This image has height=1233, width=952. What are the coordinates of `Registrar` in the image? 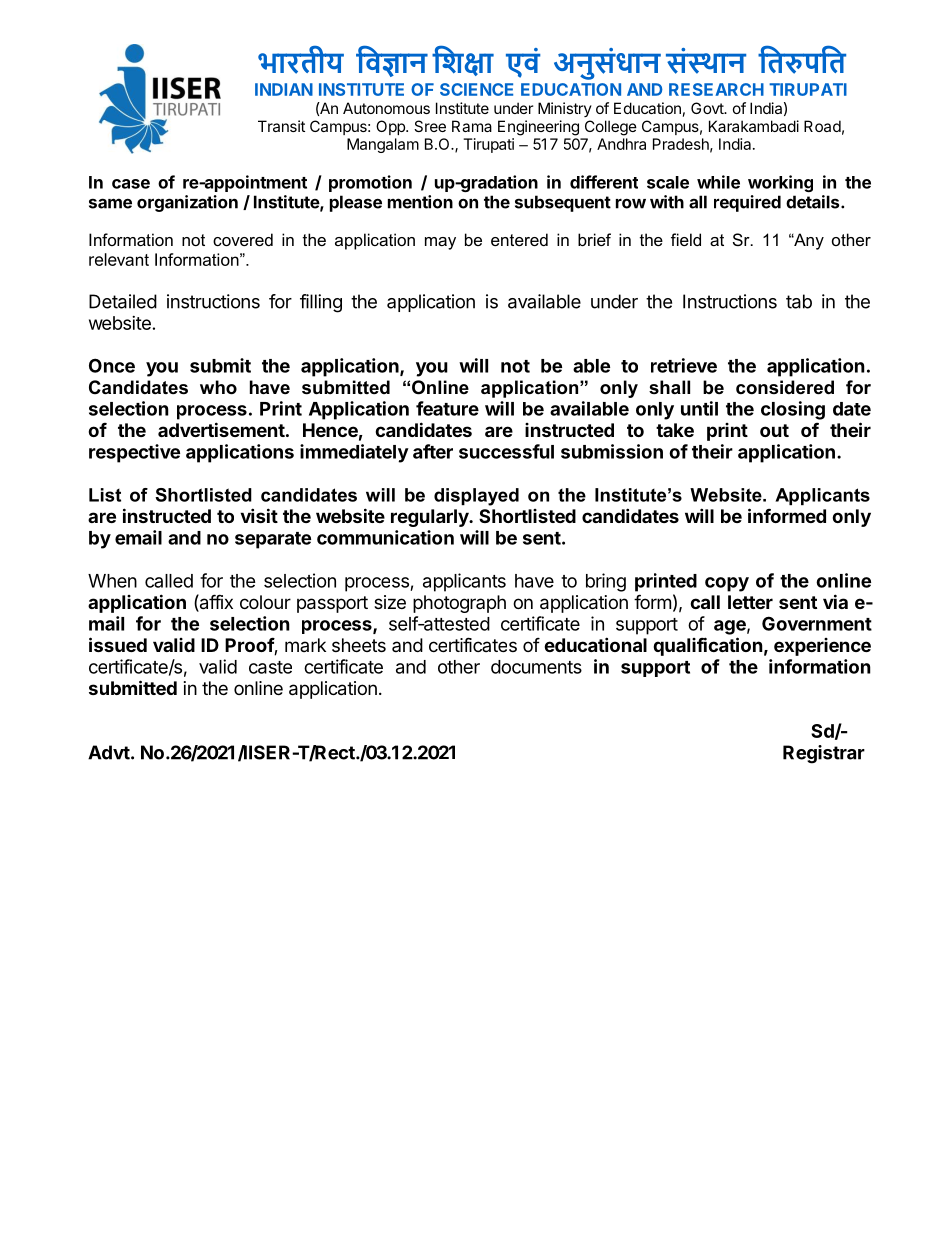 It's located at (824, 754).
